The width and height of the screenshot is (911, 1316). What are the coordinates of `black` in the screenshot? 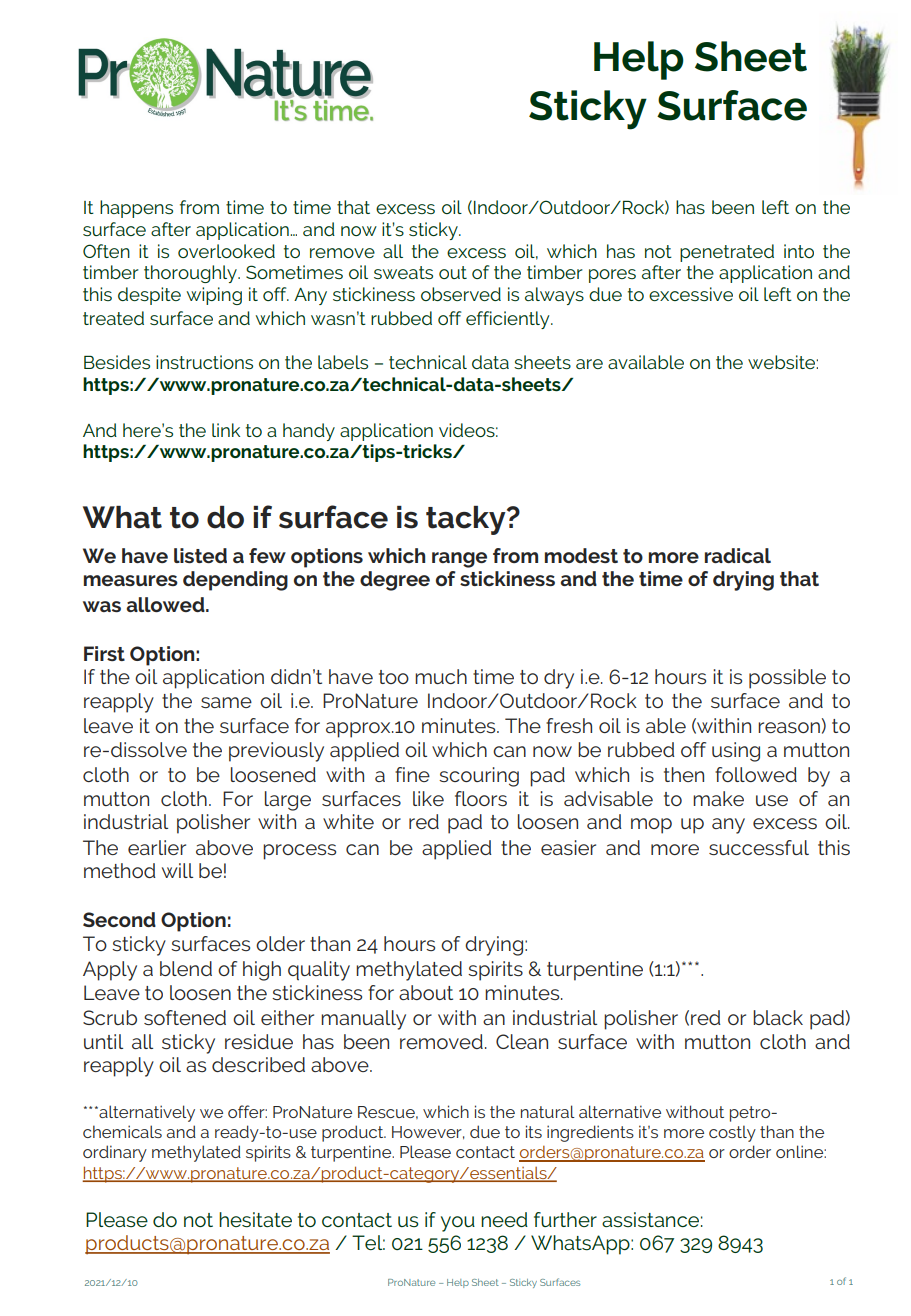 It's located at (778, 1017).
